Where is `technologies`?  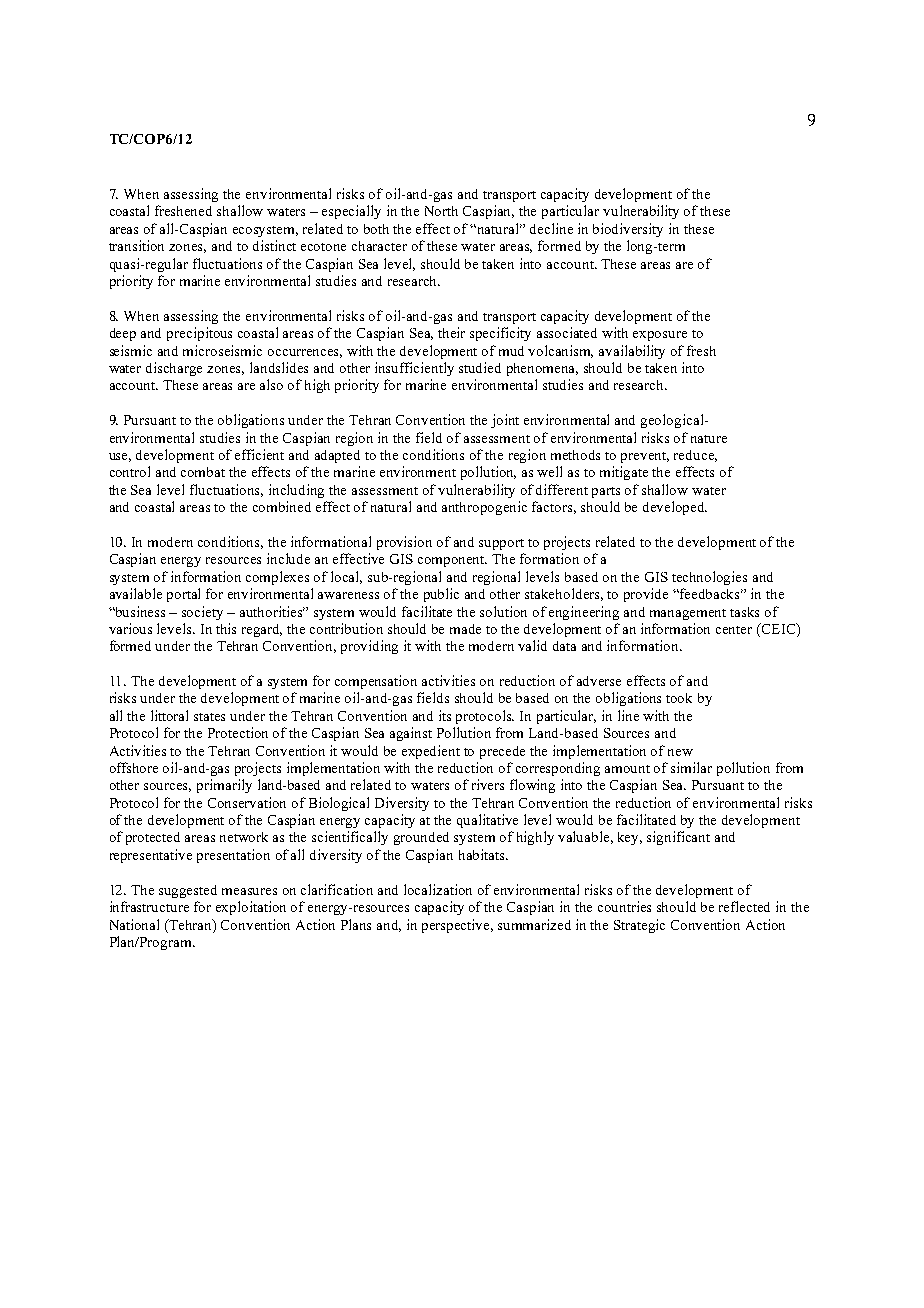
technologies is located at coordinates (709, 578).
